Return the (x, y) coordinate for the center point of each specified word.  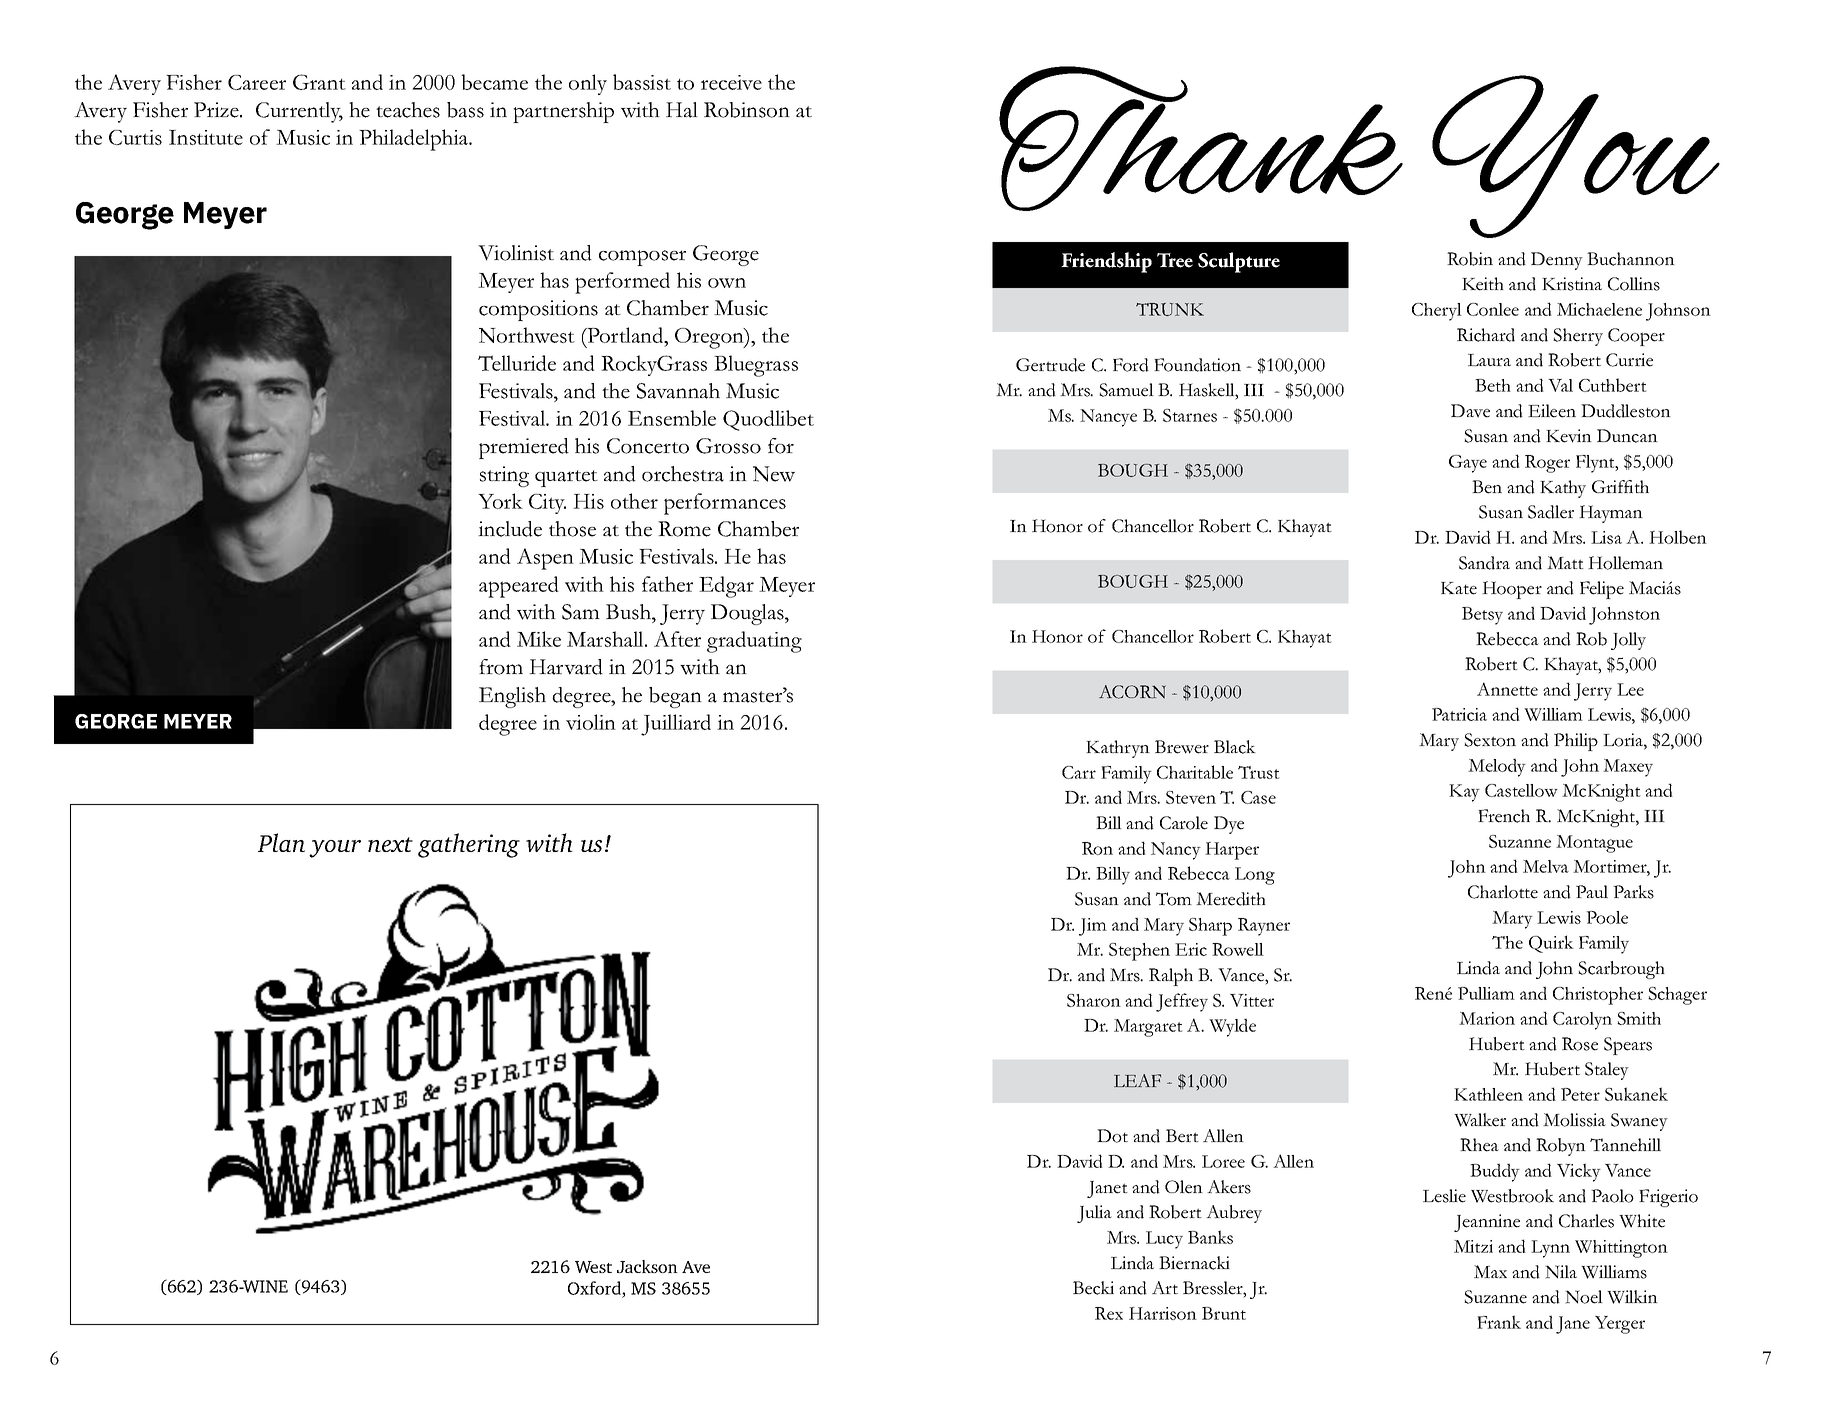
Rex (1109, 1313)
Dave (1470, 411)
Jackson (647, 1266)
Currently (299, 112)
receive (731, 82)
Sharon (1094, 1000)
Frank (1499, 1322)
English (512, 697)
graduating (754, 642)
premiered (524, 448)
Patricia (1459, 714)
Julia (1094, 1214)
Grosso (728, 446)
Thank (1201, 138)
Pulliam (1486, 993)
